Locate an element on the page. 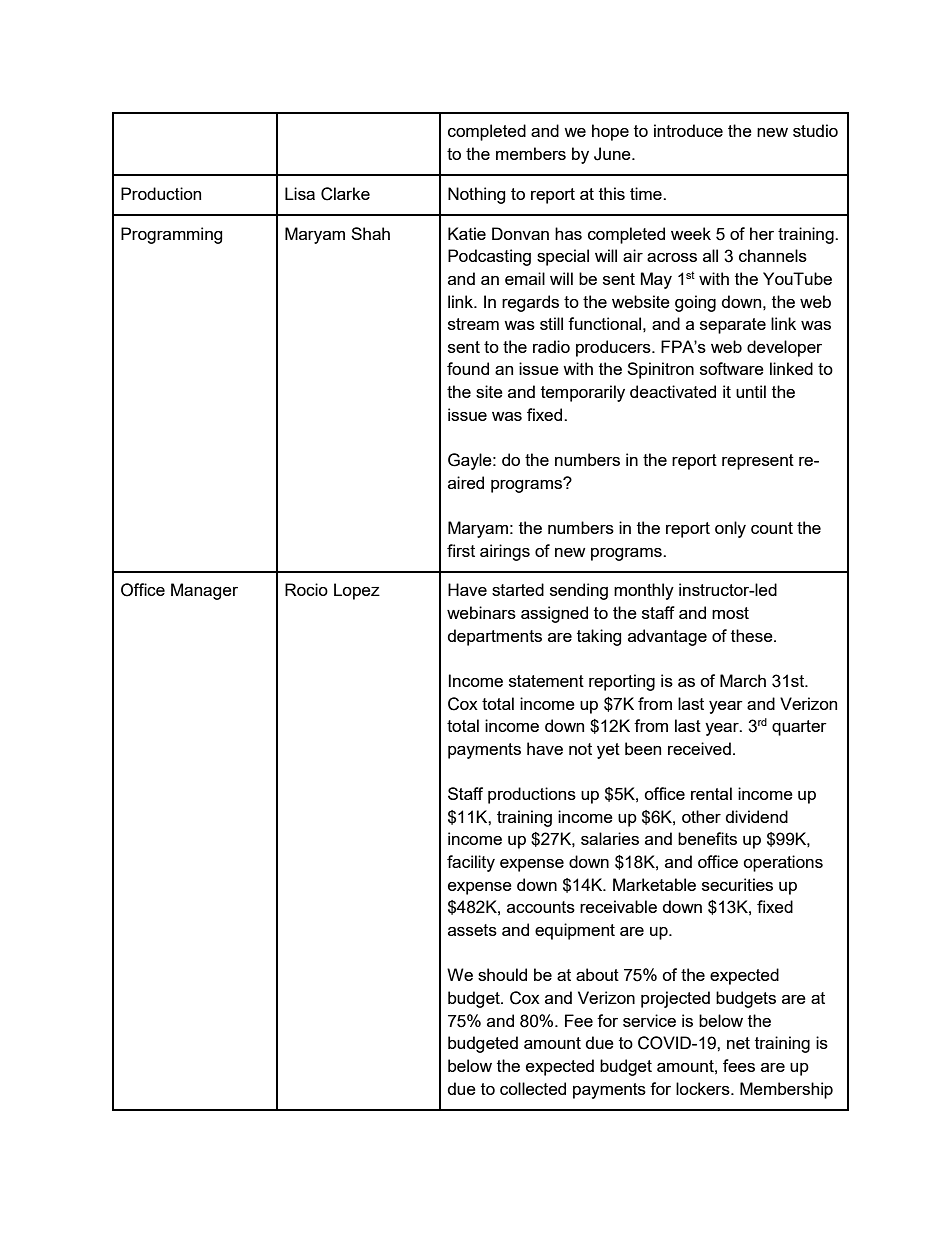 This image has width=952, height=1233. Programming is located at coordinates (172, 235).
